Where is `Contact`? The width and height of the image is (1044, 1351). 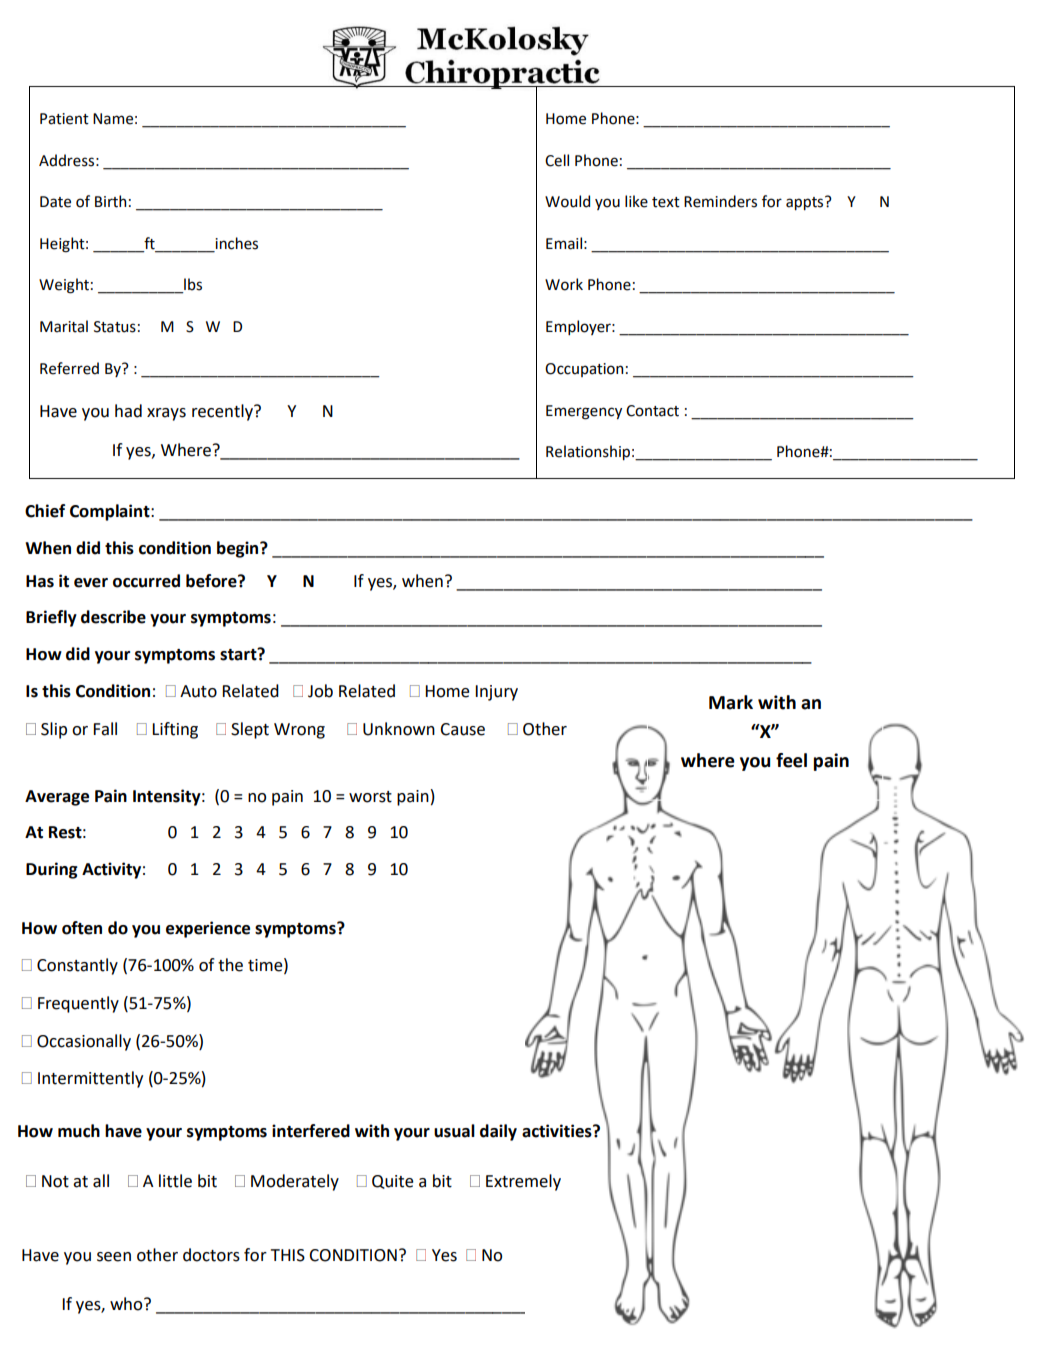 Contact is located at coordinates (652, 411).
